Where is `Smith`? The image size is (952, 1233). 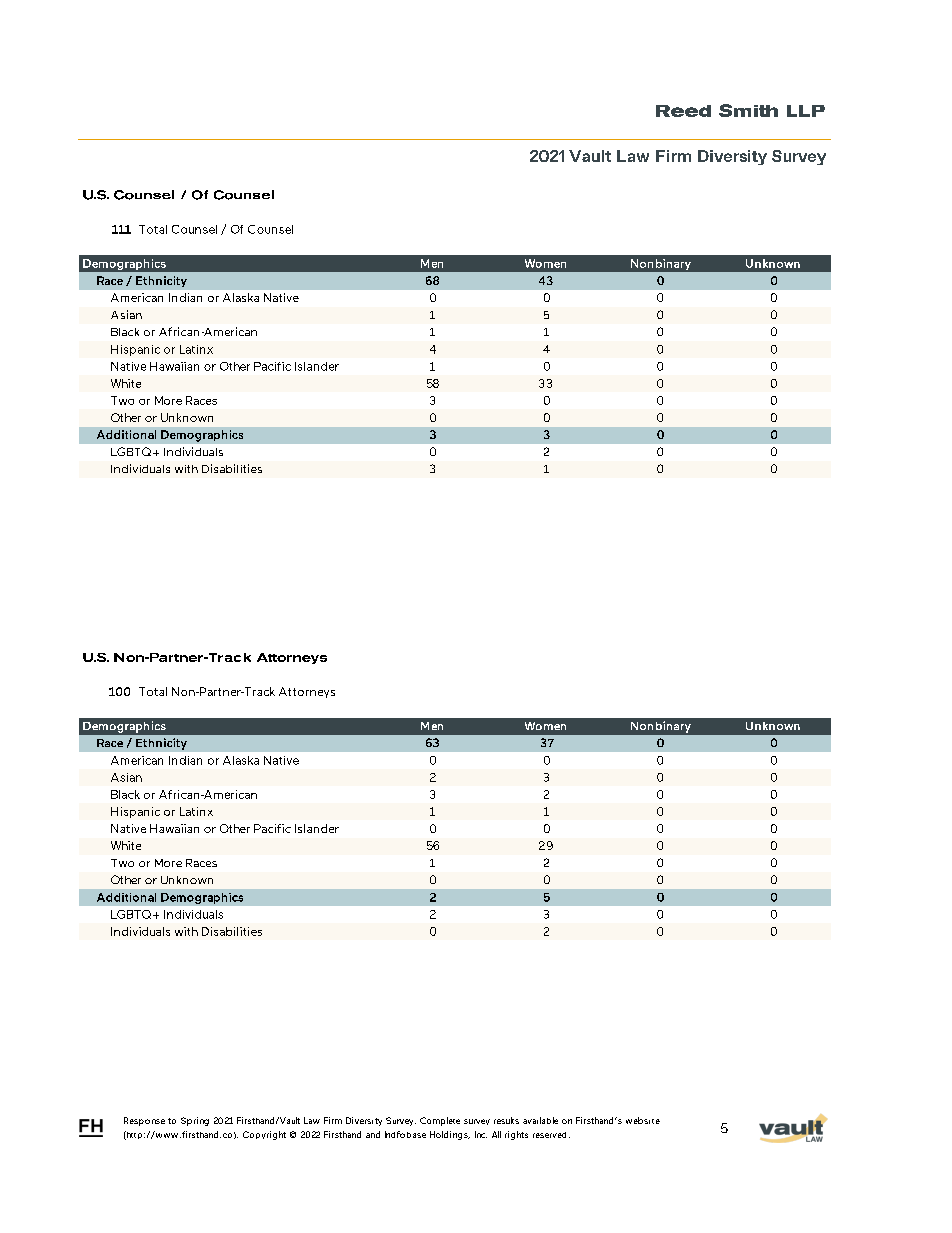
Smith is located at coordinates (748, 110).
